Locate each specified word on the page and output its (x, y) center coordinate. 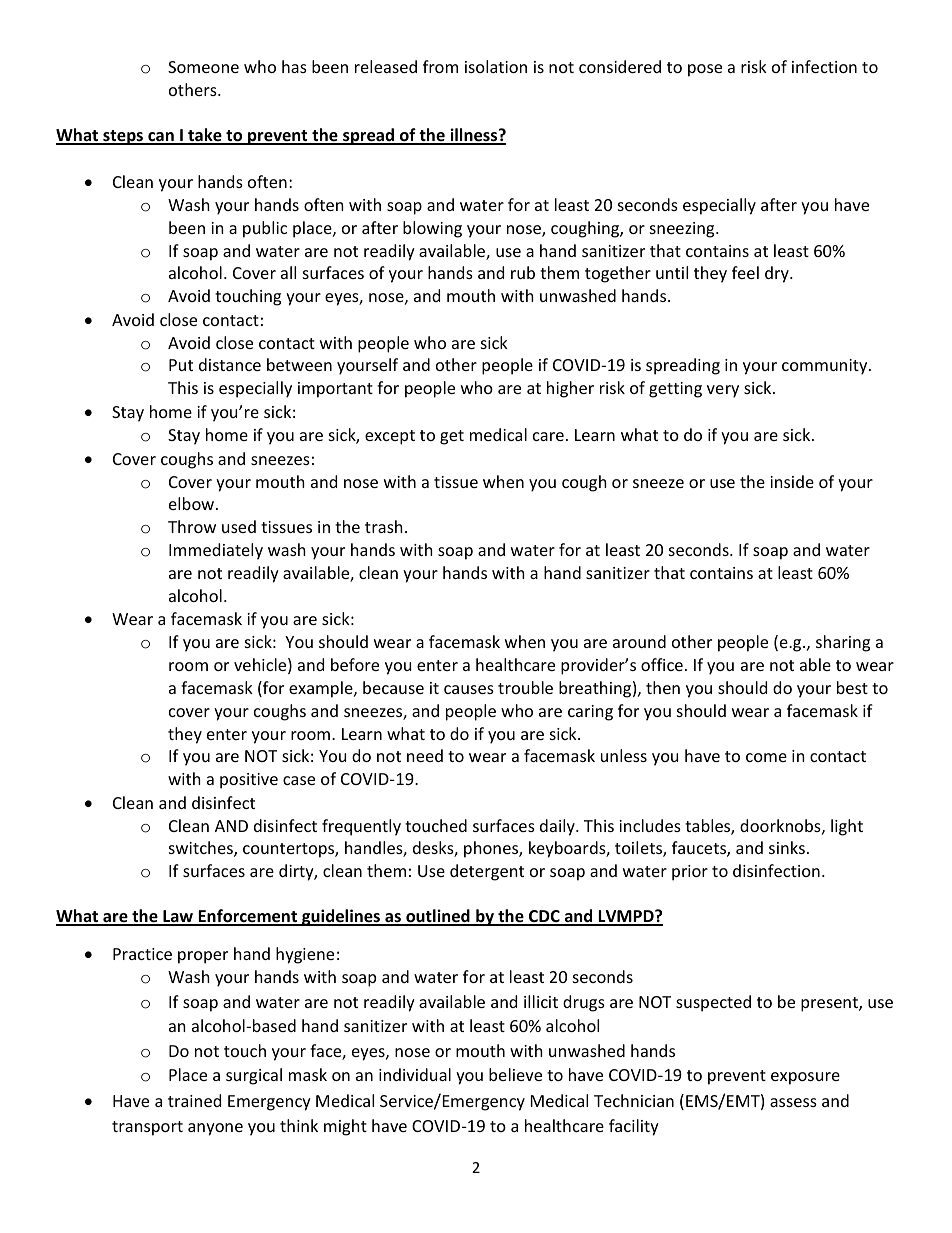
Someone (203, 67)
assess (793, 1102)
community (826, 367)
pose (705, 70)
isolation (496, 66)
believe (515, 1074)
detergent (487, 872)
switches (202, 849)
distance (230, 364)
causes (469, 689)
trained (194, 1100)
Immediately (216, 551)
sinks (787, 847)
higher (570, 389)
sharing (843, 643)
